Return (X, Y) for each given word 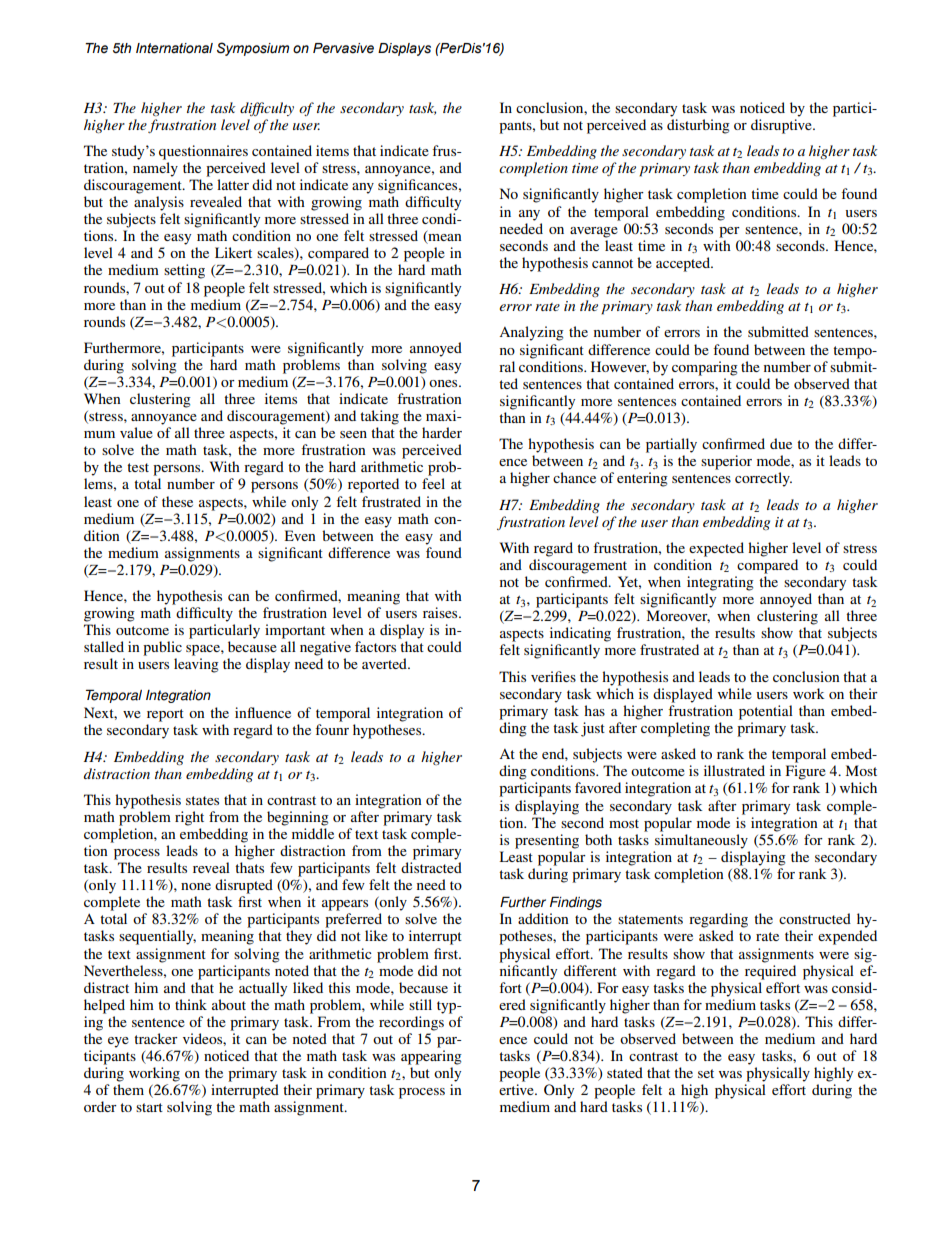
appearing (431, 1057)
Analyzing (531, 333)
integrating (720, 583)
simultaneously (701, 841)
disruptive (782, 126)
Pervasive (343, 48)
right (189, 818)
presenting (547, 841)
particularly (224, 631)
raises (441, 612)
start (149, 1107)
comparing (705, 368)
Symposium (253, 49)
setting (184, 271)
